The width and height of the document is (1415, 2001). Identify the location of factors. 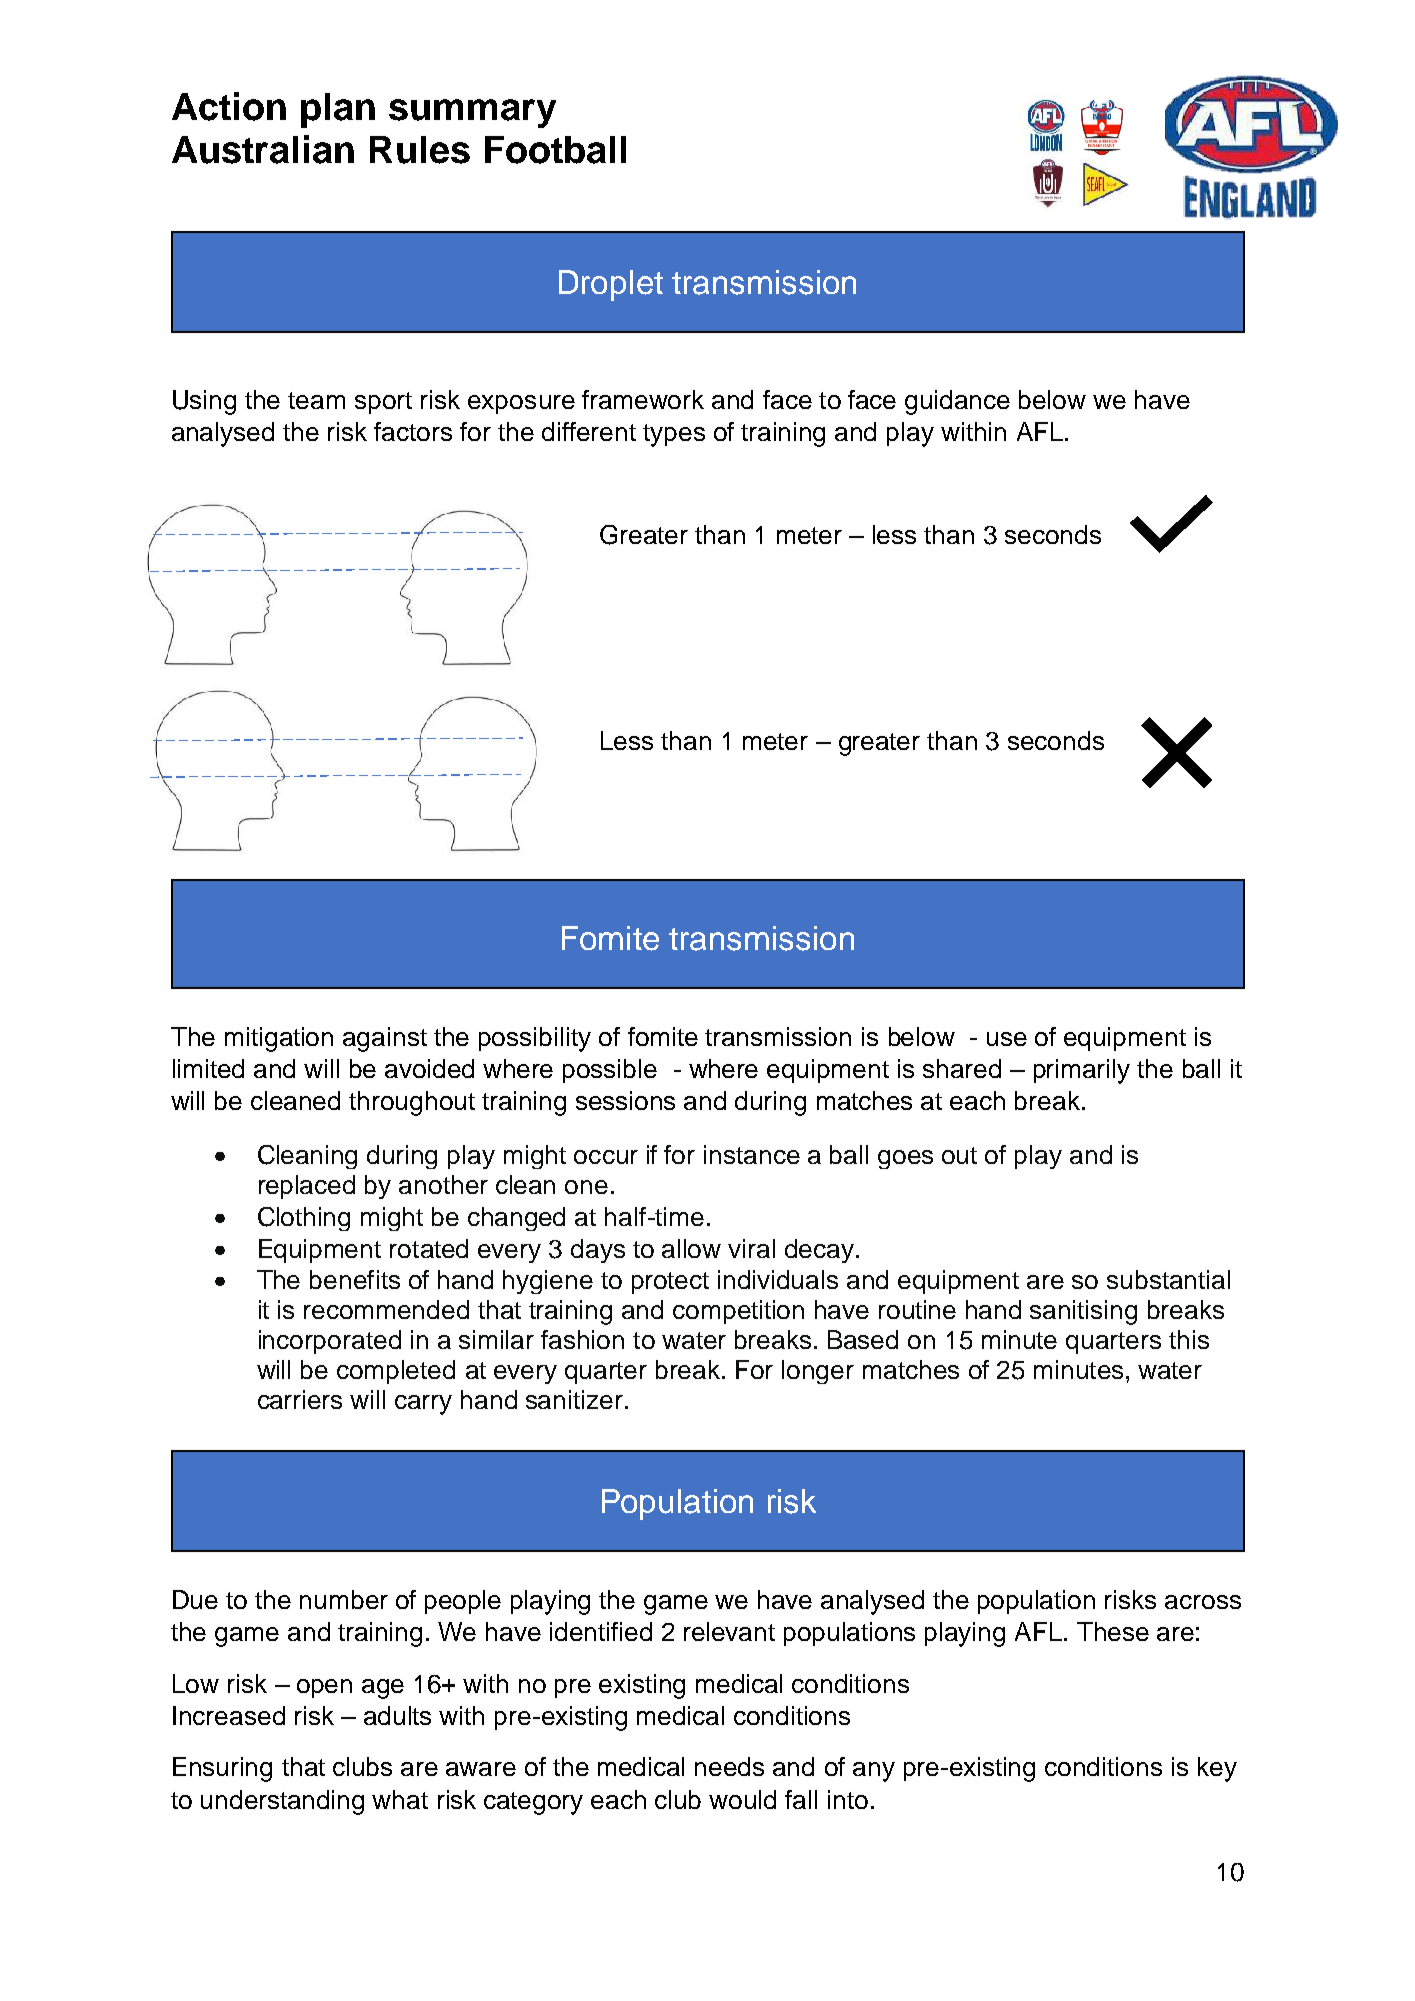
(413, 431).
